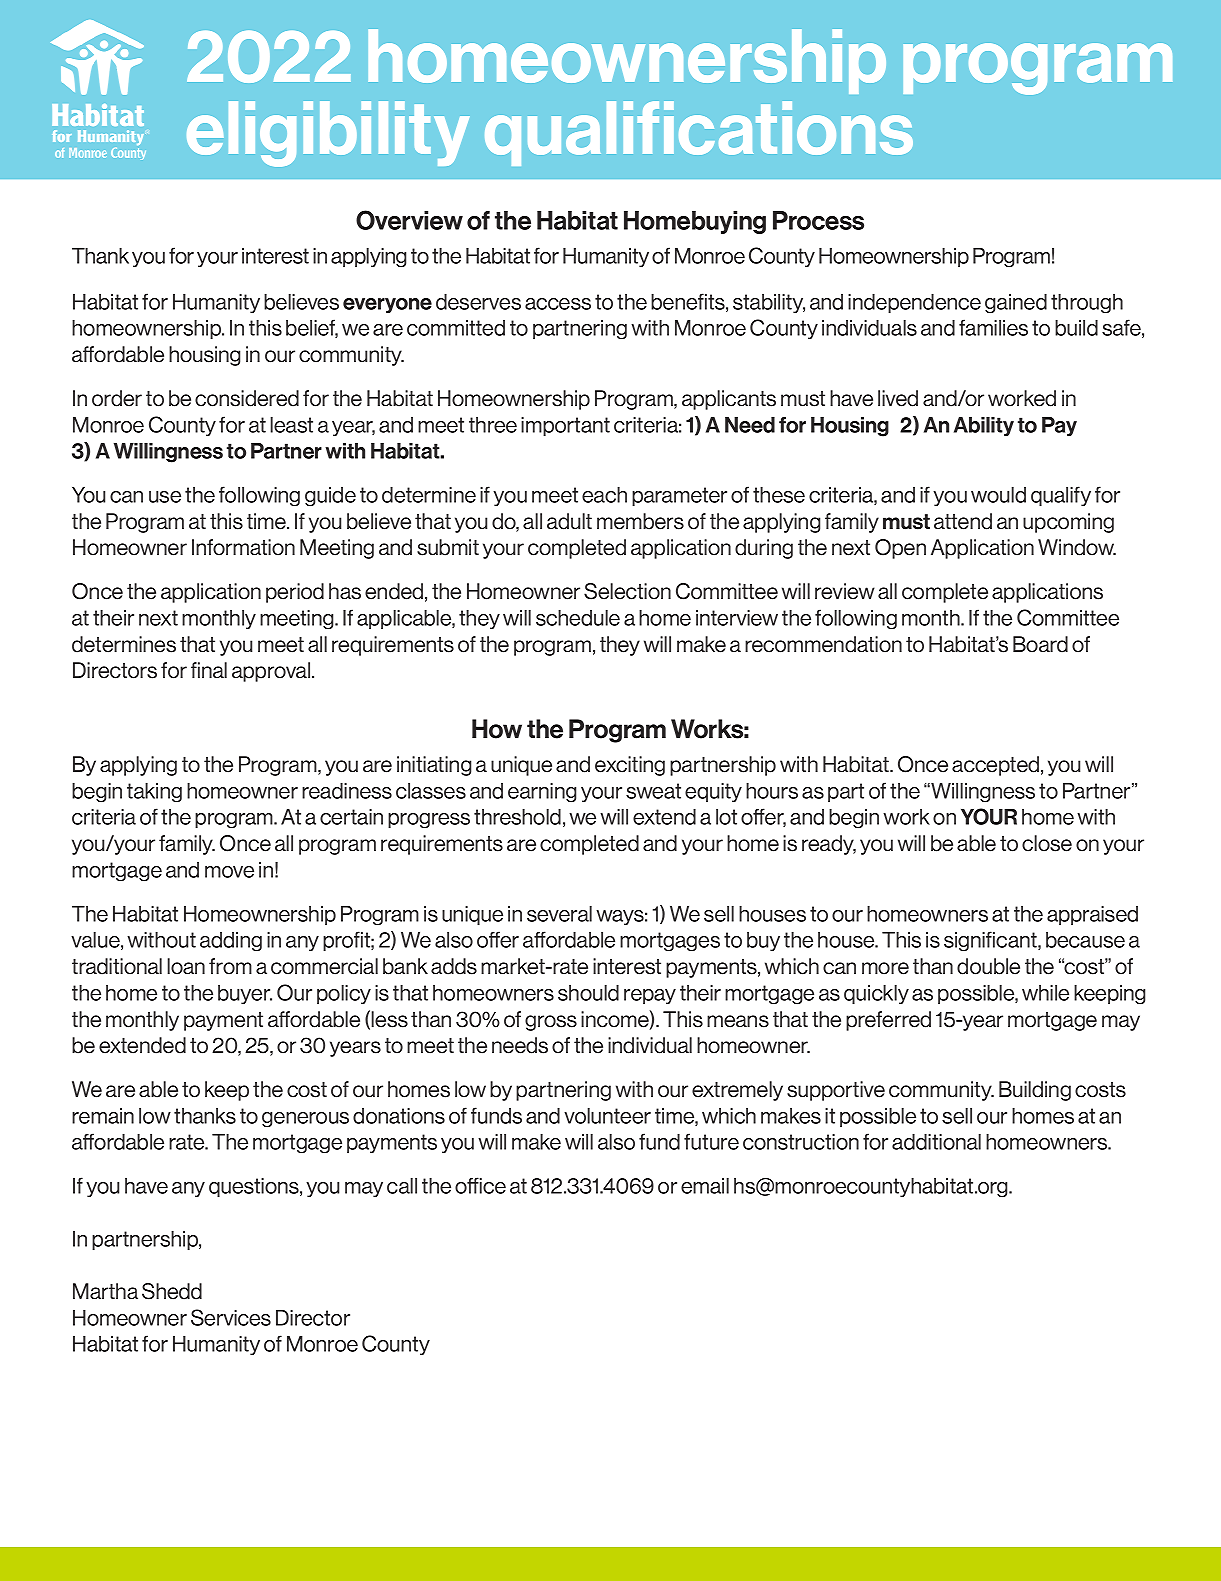 The width and height of the page is (1221, 1581). What do you see at coordinates (172, 1291) in the page?
I see `Shedd` at bounding box center [172, 1291].
